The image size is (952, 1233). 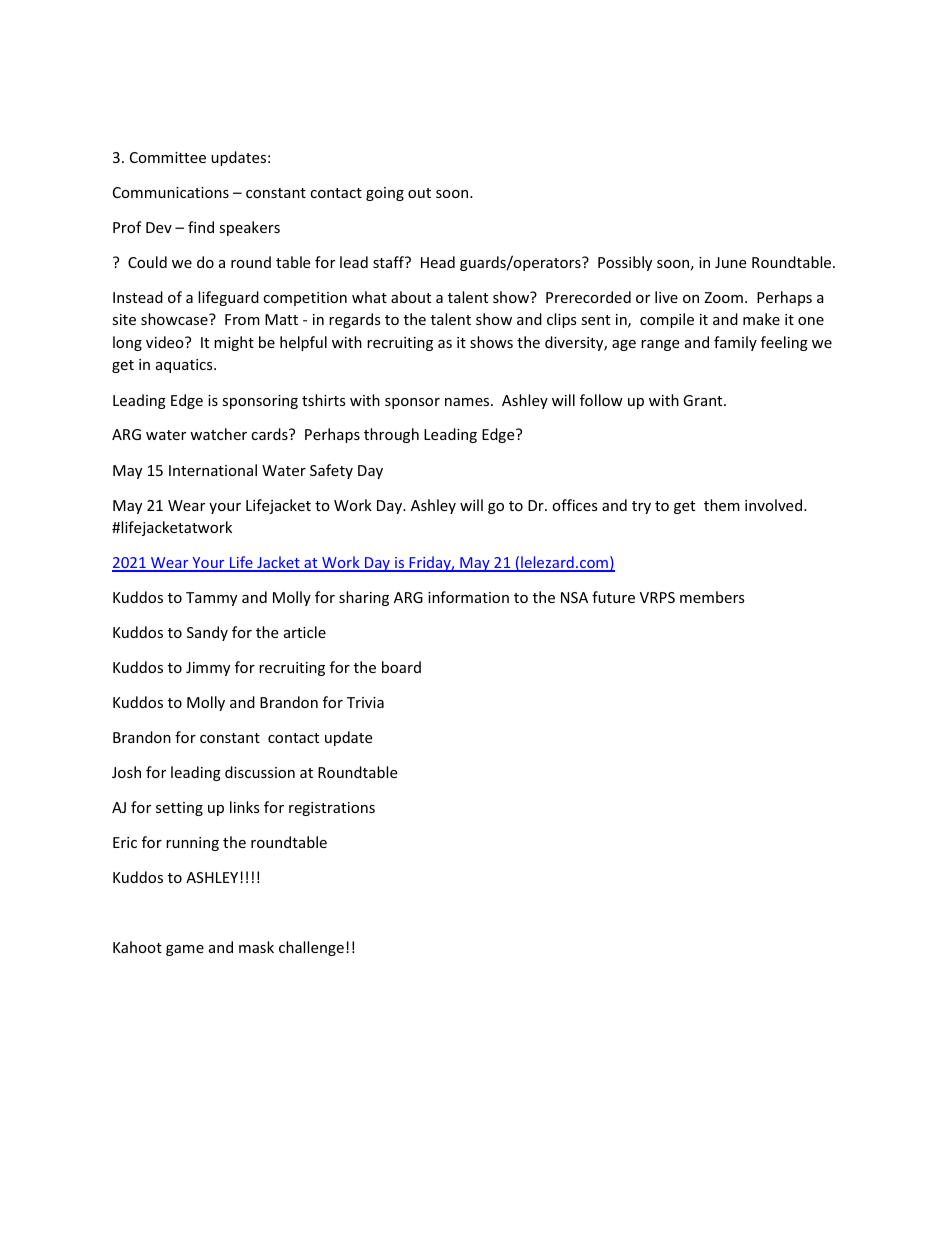 What do you see at coordinates (735, 343) in the image?
I see `family` at bounding box center [735, 343].
